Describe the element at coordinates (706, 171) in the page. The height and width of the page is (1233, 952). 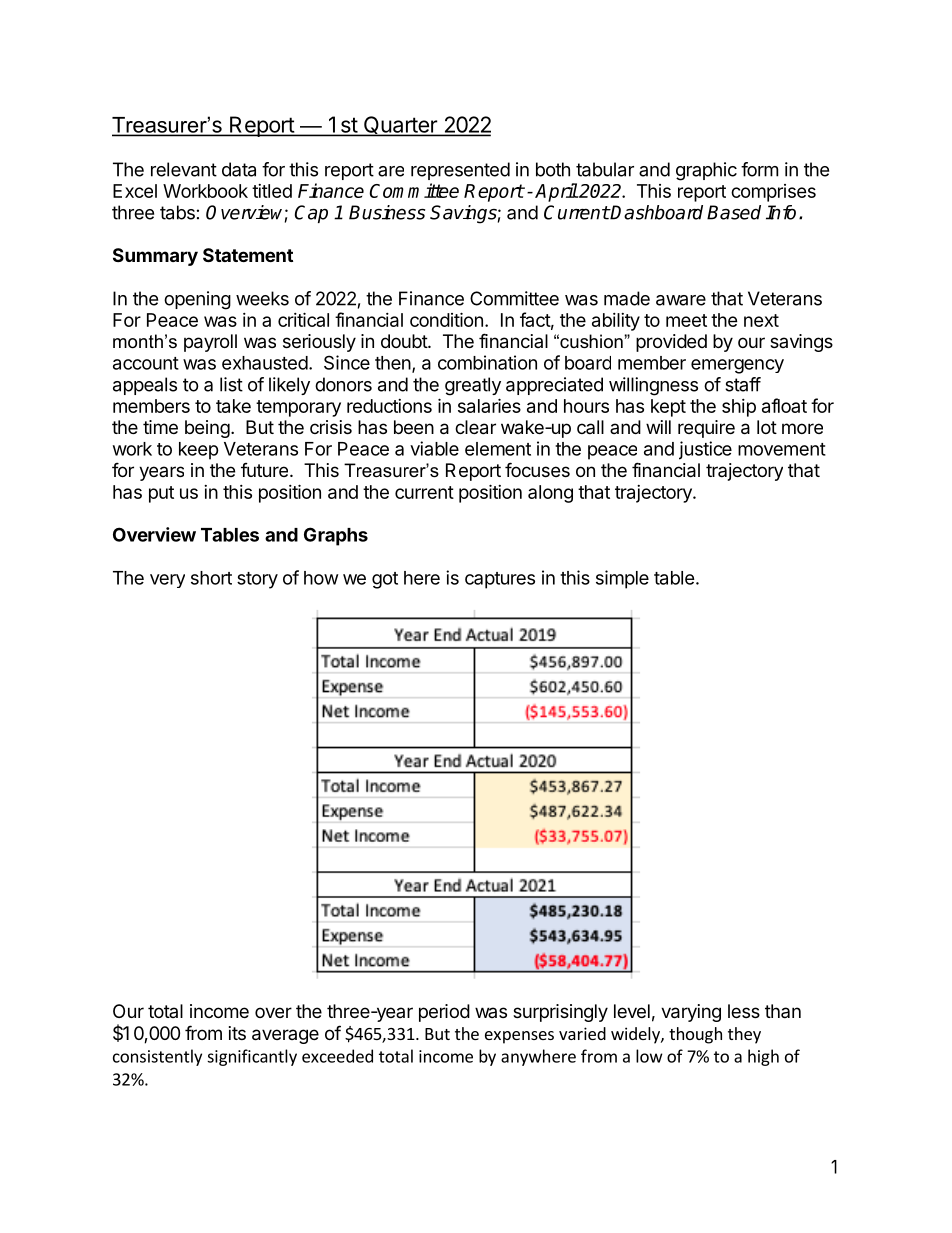
I see `graphic` at that location.
